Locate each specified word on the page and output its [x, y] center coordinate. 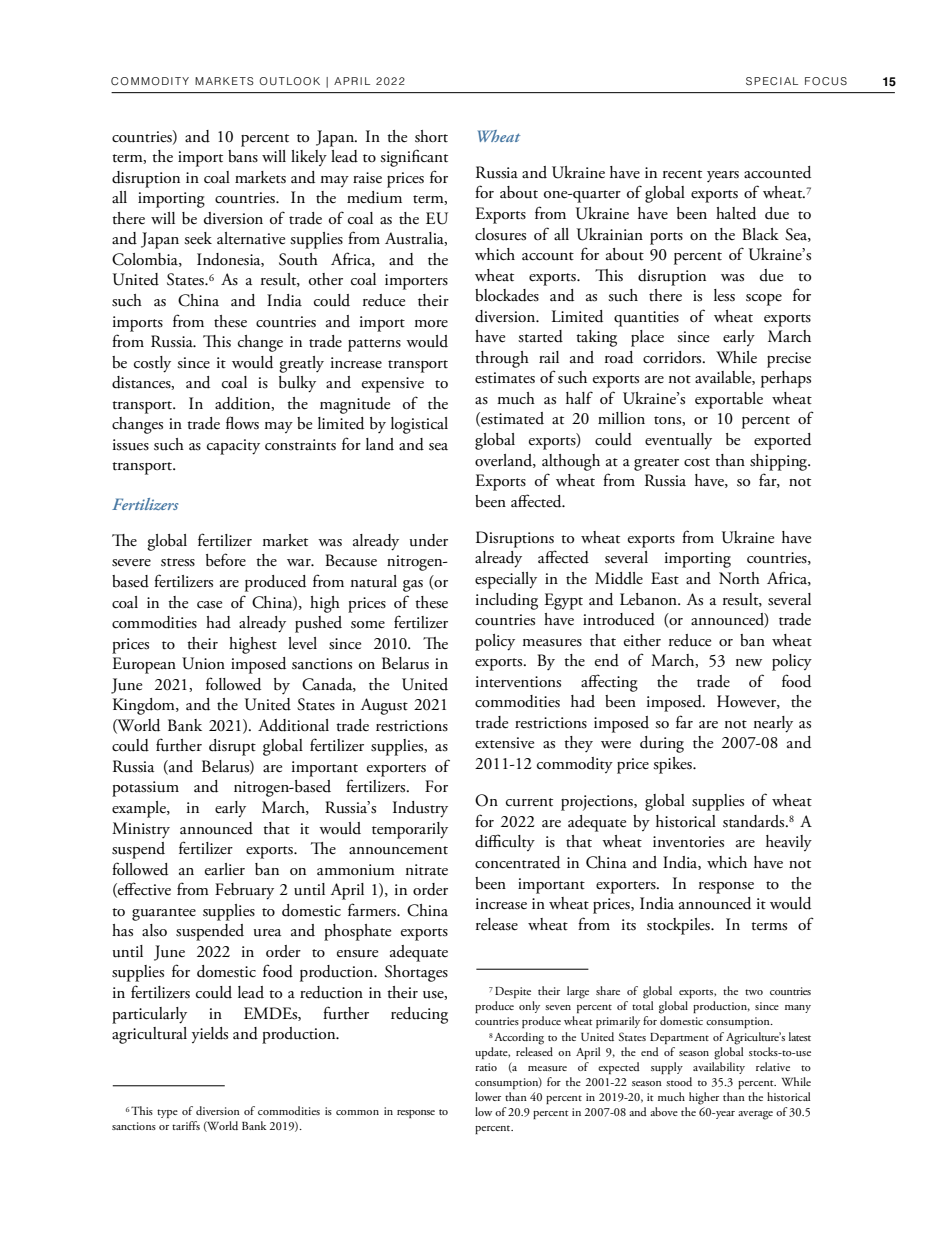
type [167, 1113]
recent [682, 174]
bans [243, 156]
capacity [233, 447]
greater [656, 464]
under [429, 540]
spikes [673, 765]
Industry [420, 809]
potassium [145, 789]
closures [500, 234]
